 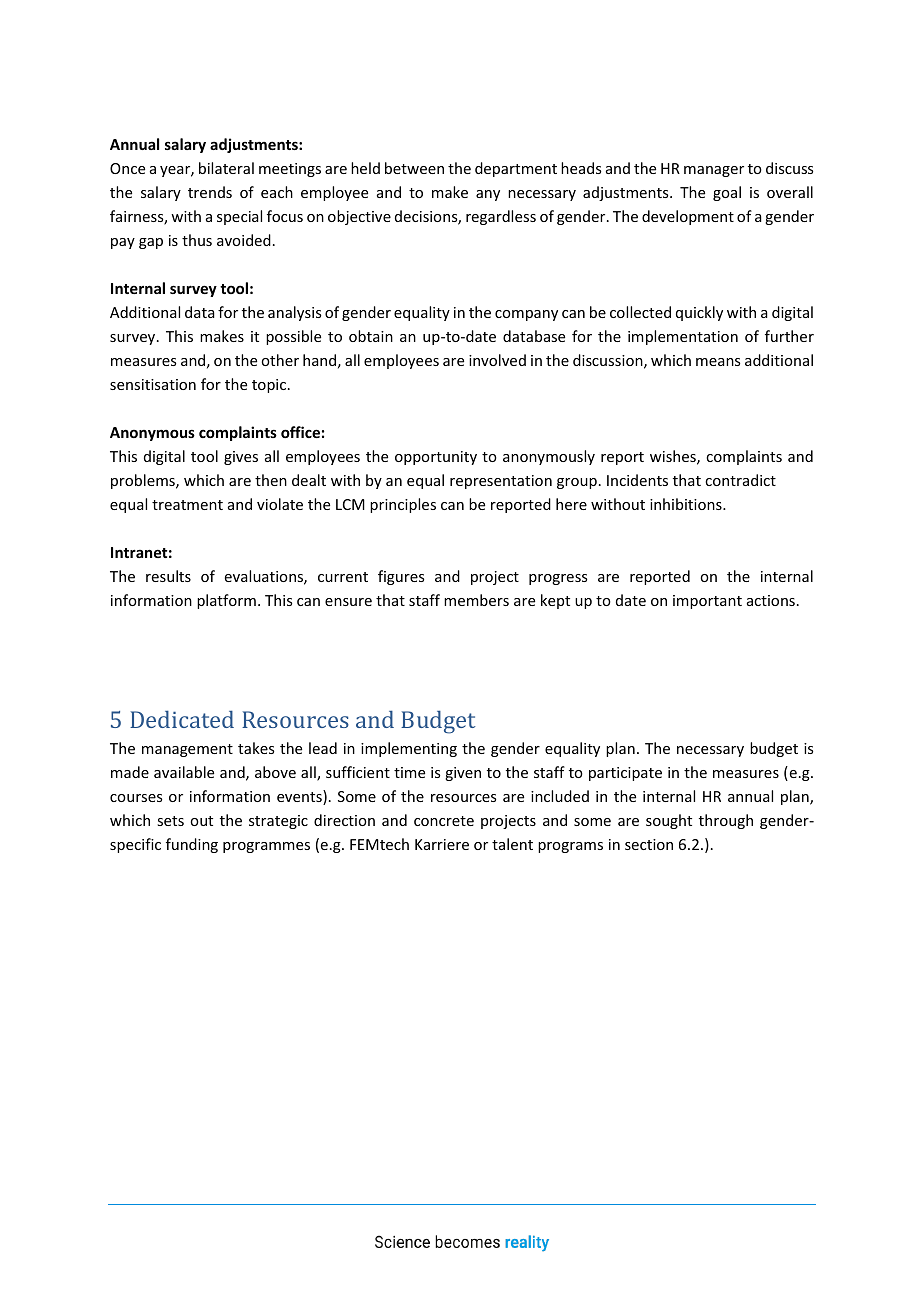 I want to click on goal, so click(x=727, y=193).
